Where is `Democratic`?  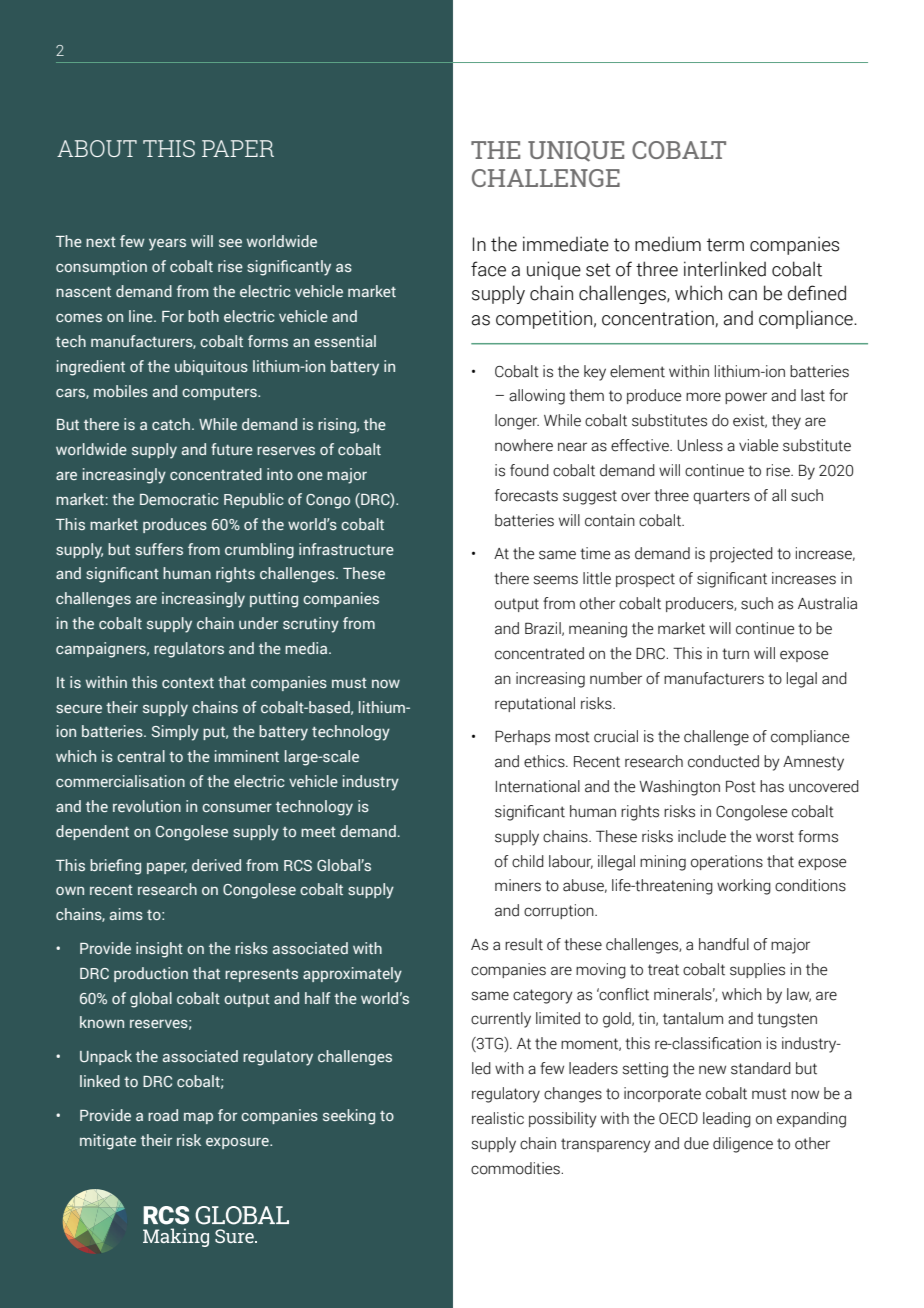 Democratic is located at coordinates (179, 499).
